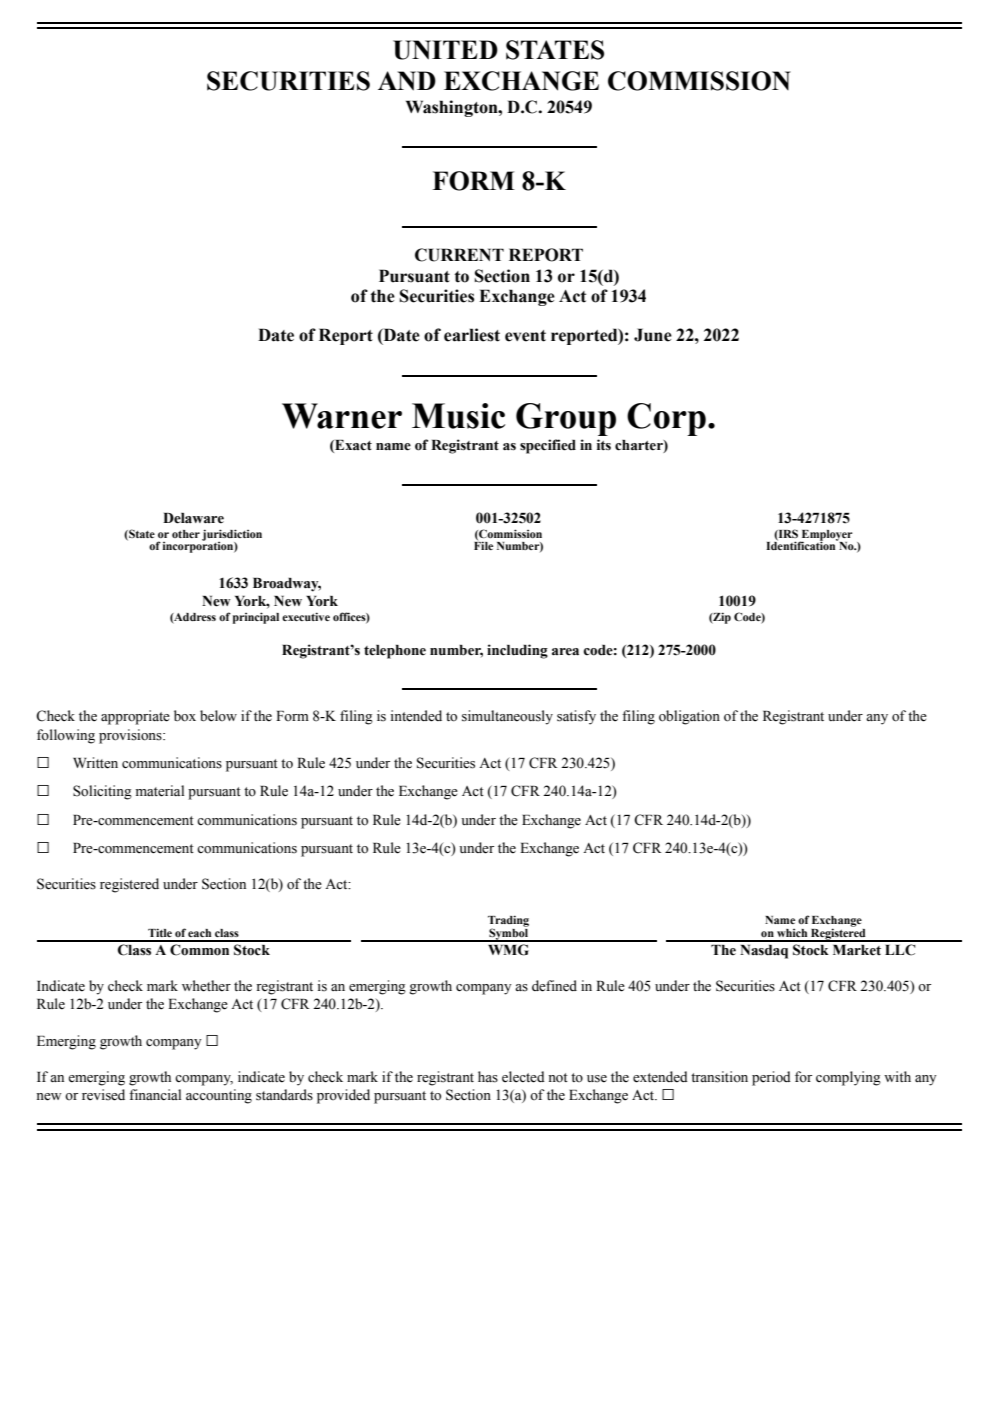 The image size is (999, 1414). I want to click on Identification, so click(802, 544).
